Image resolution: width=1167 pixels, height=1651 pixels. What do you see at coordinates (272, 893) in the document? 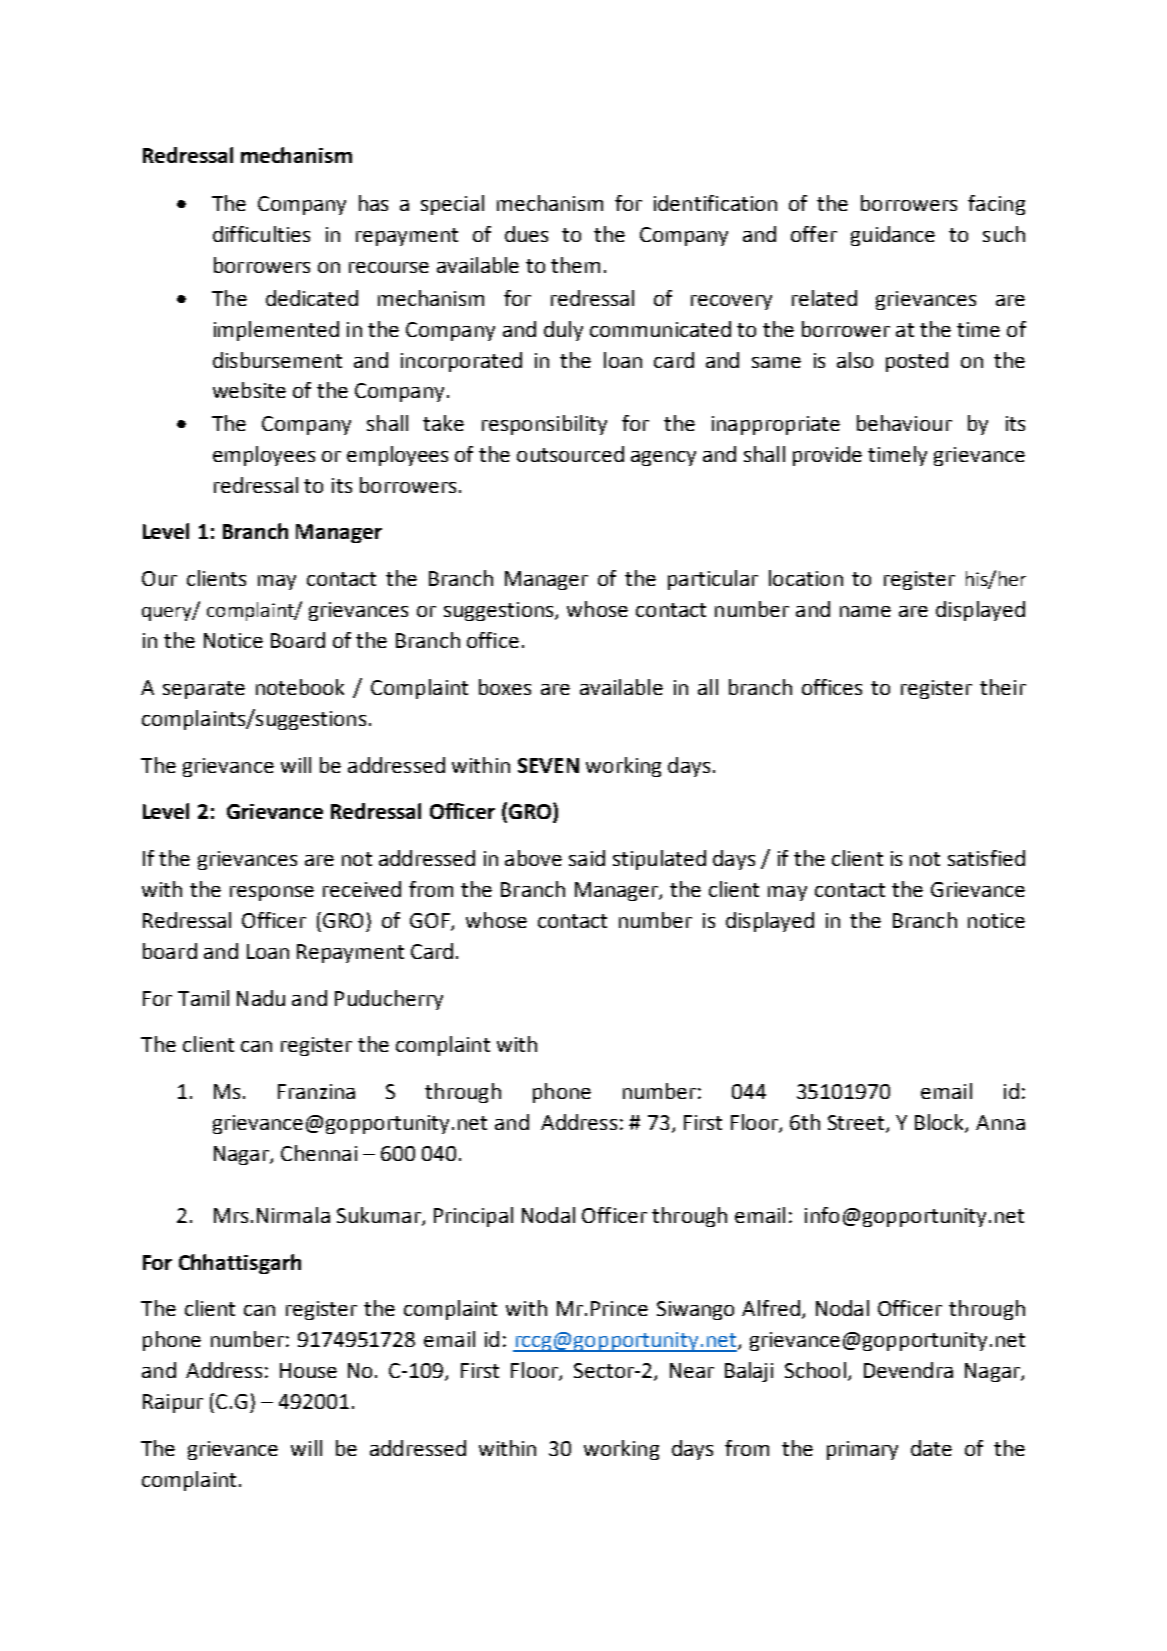
I see `response` at bounding box center [272, 893].
